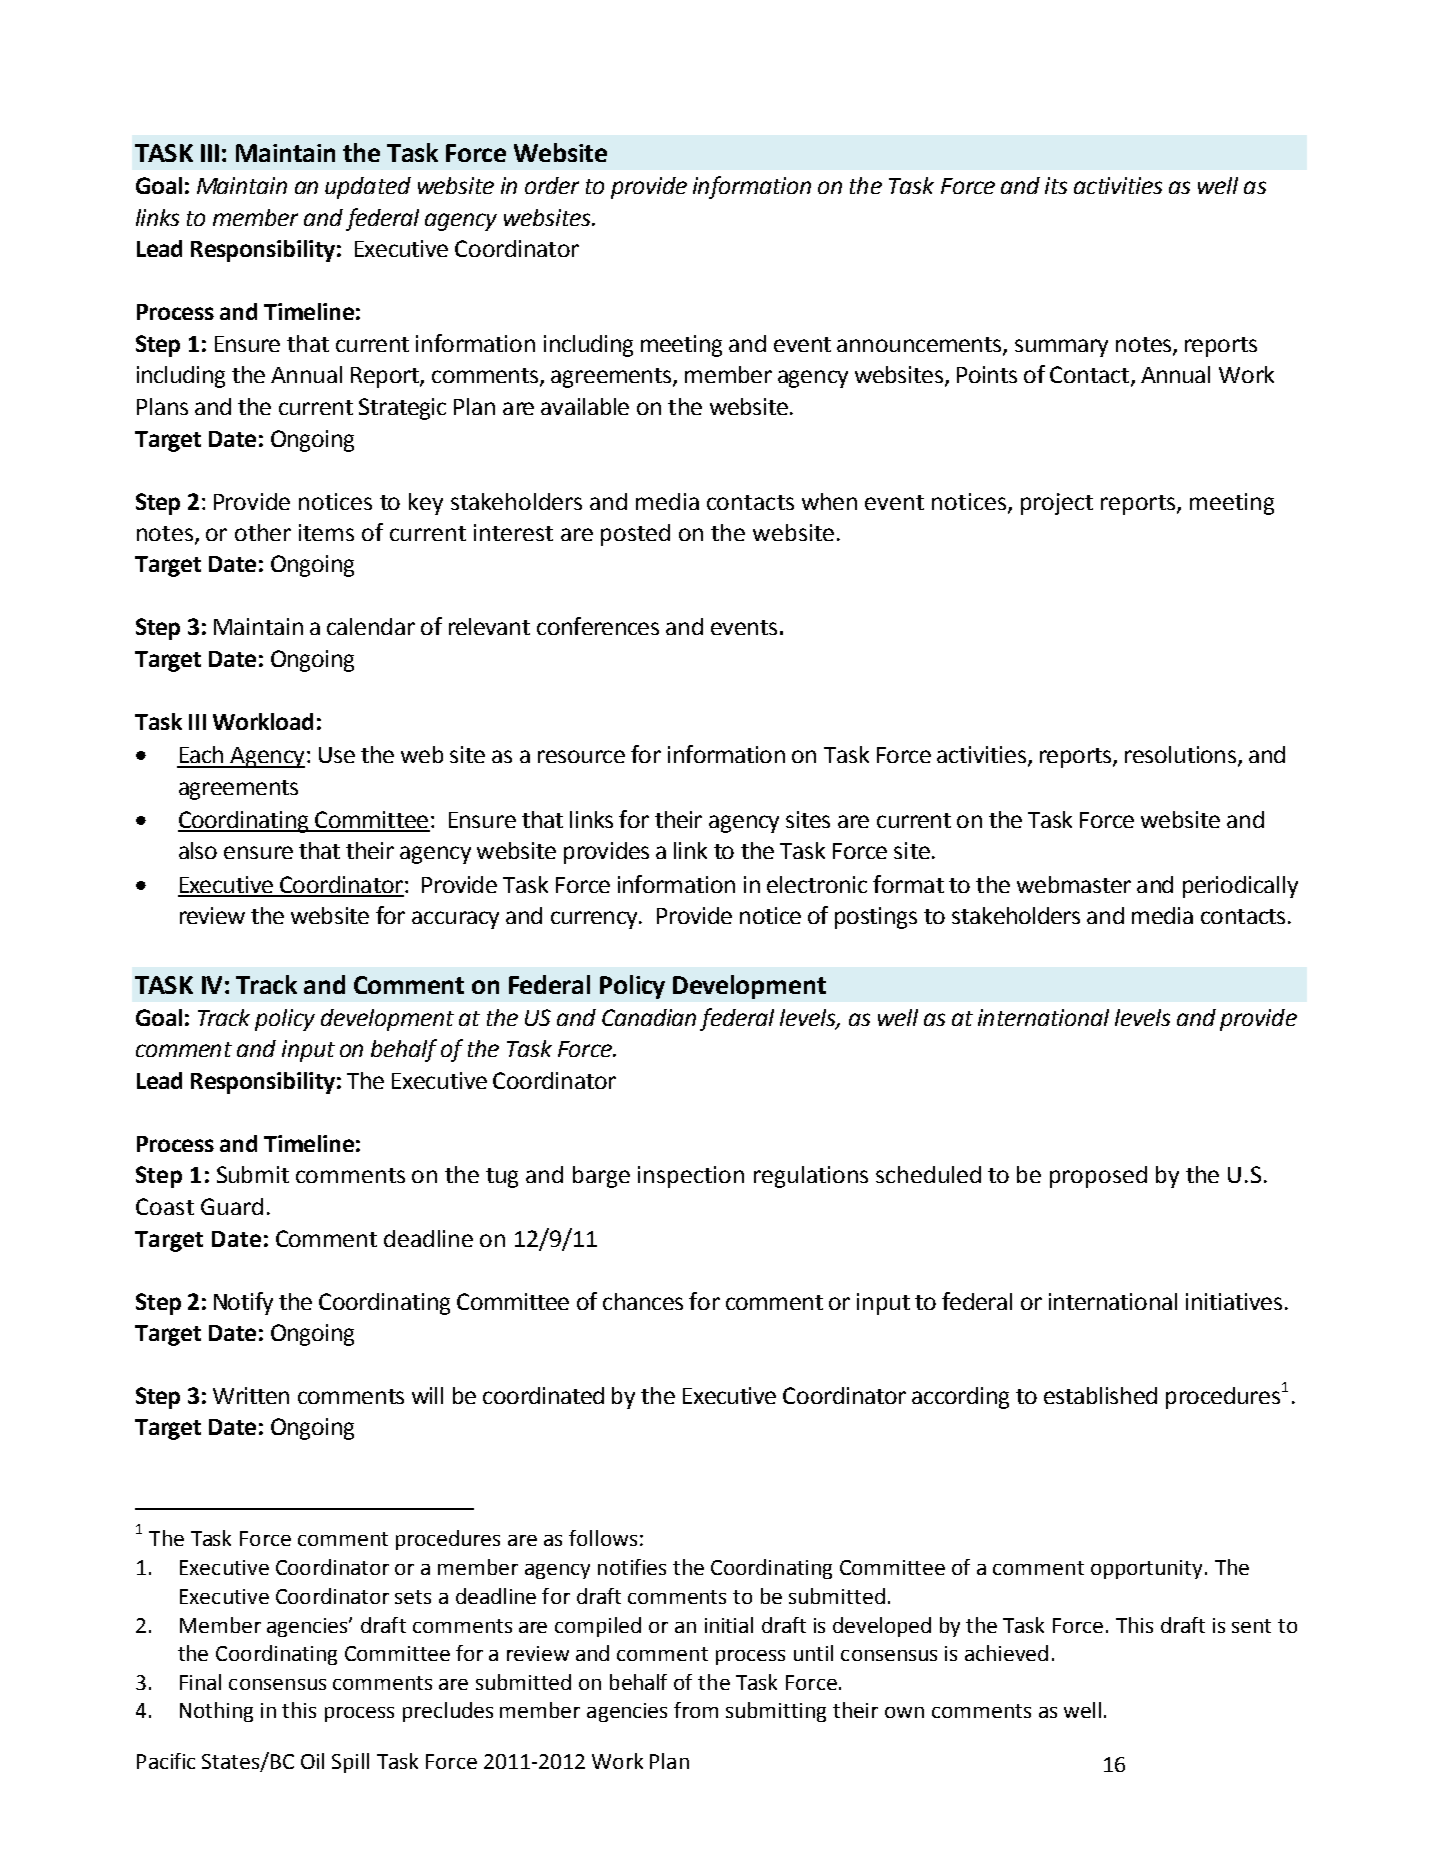 The width and height of the page is (1438, 1860). What do you see at coordinates (312, 1761) in the page?
I see `Oil` at bounding box center [312, 1761].
